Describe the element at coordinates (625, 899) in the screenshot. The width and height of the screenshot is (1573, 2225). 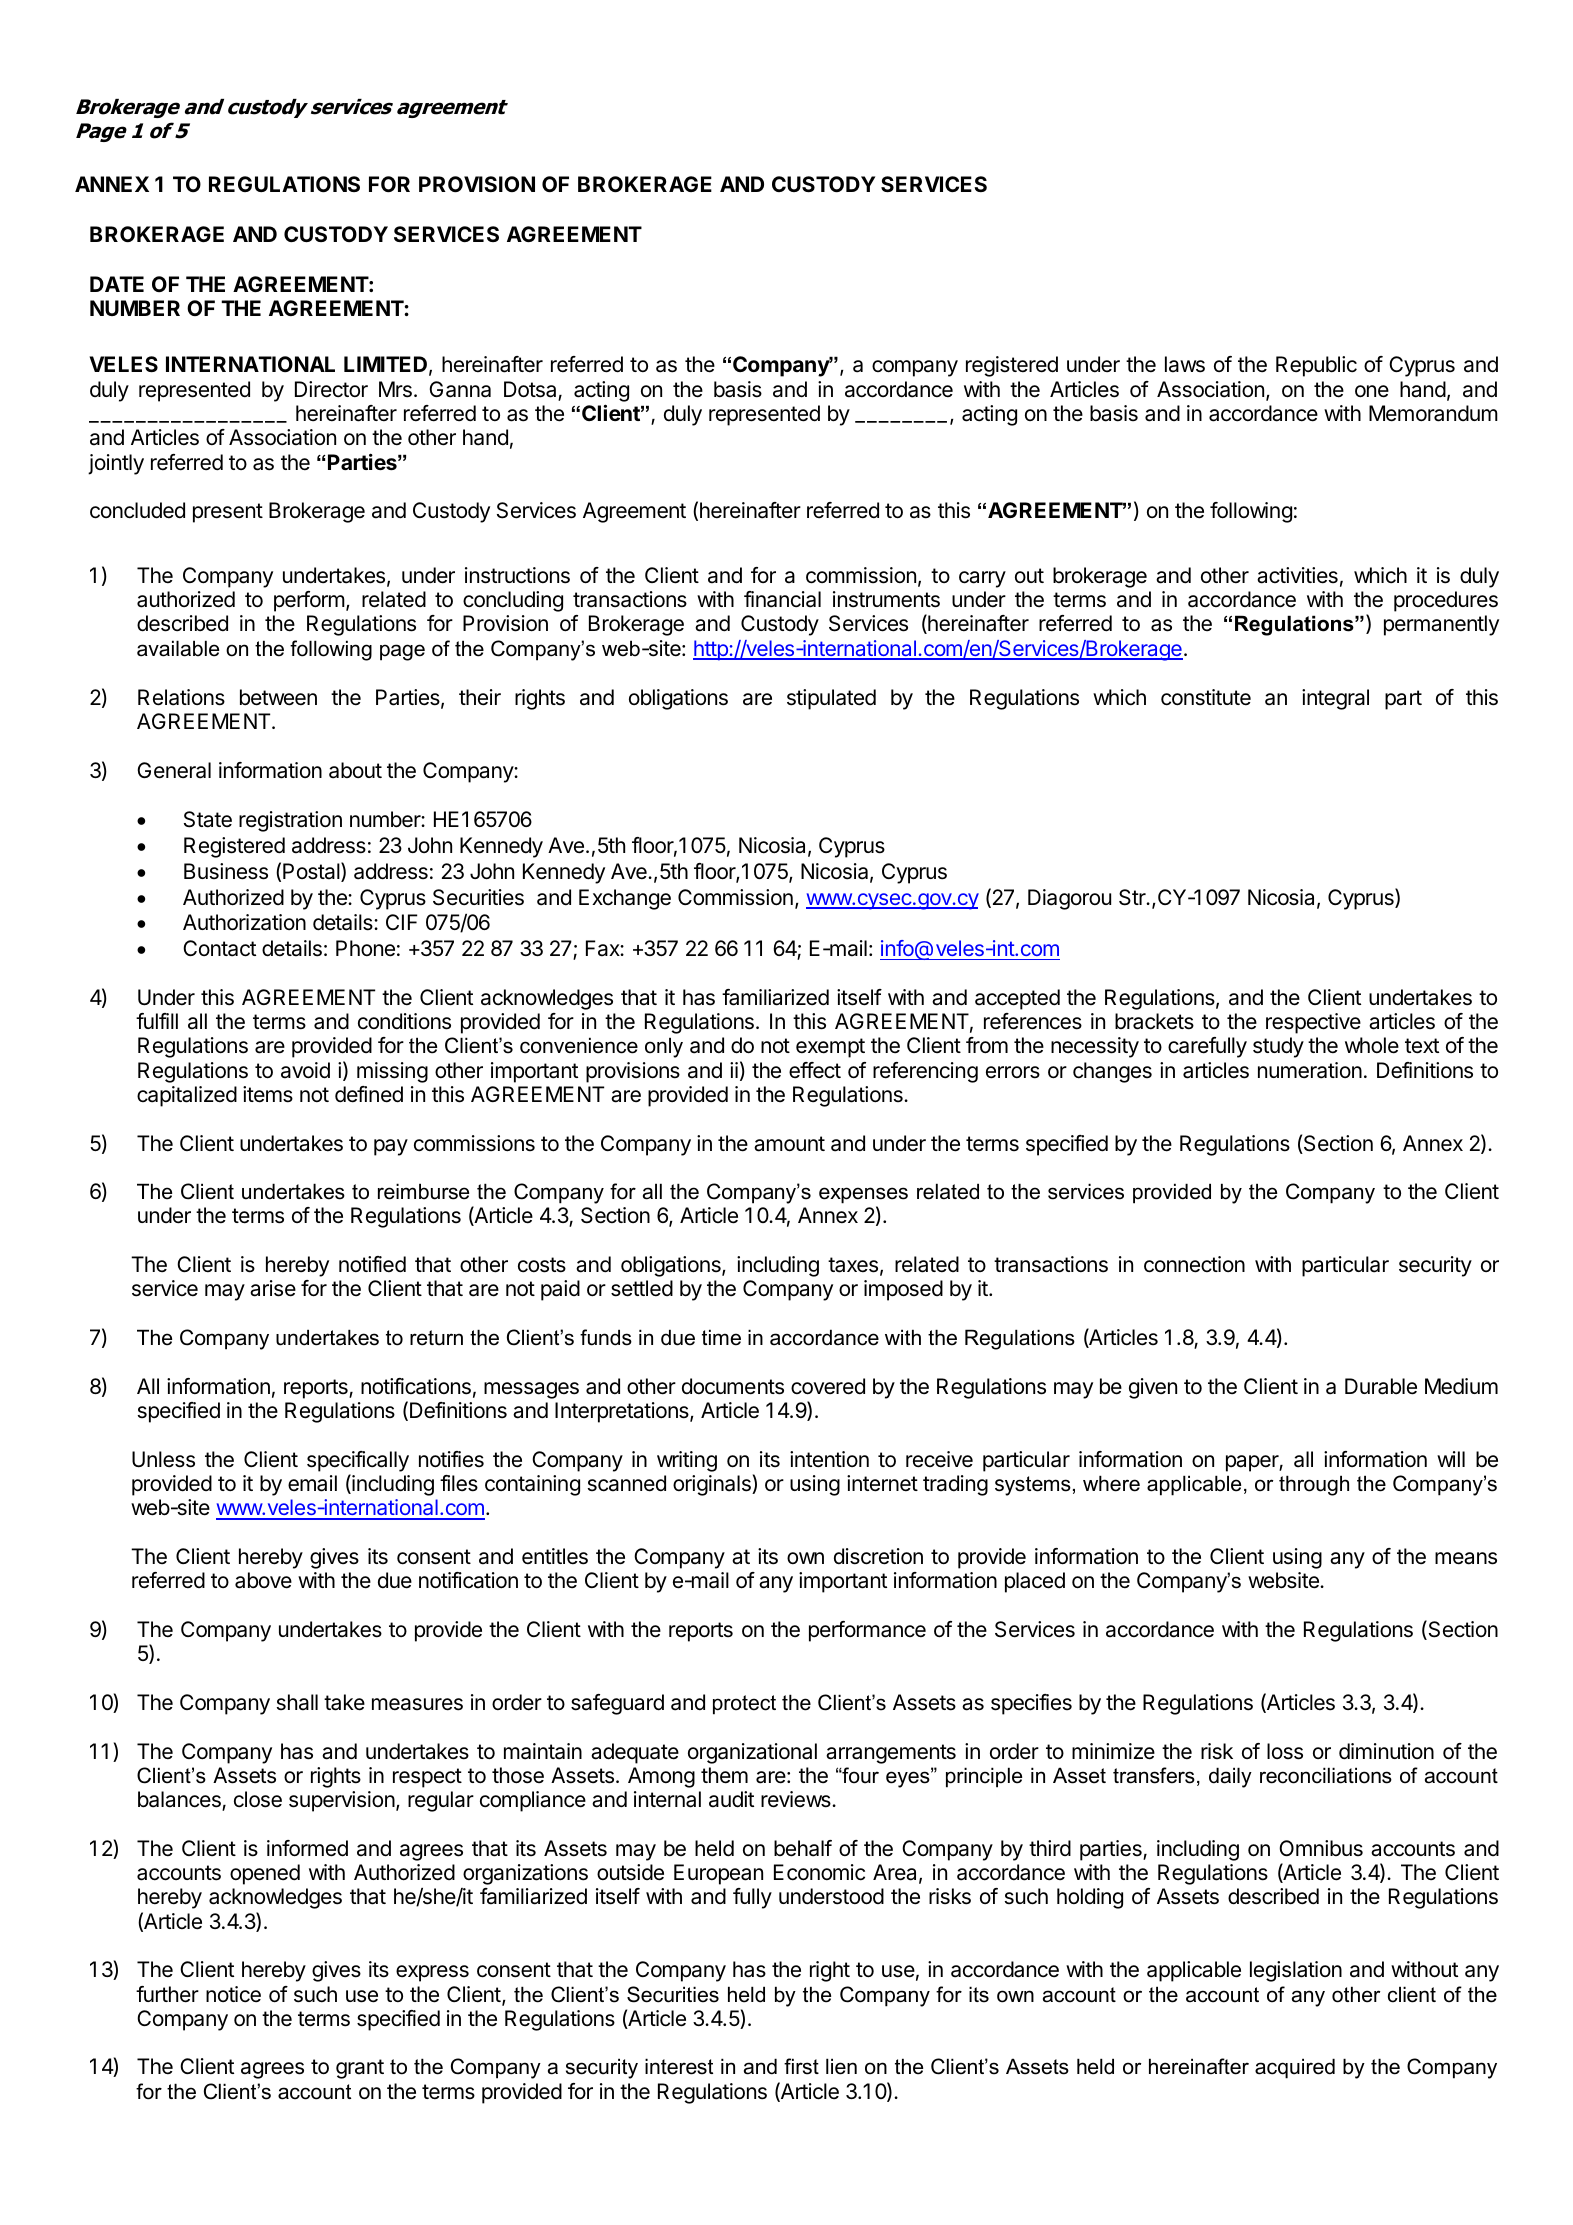
I see `Exchange` at that location.
